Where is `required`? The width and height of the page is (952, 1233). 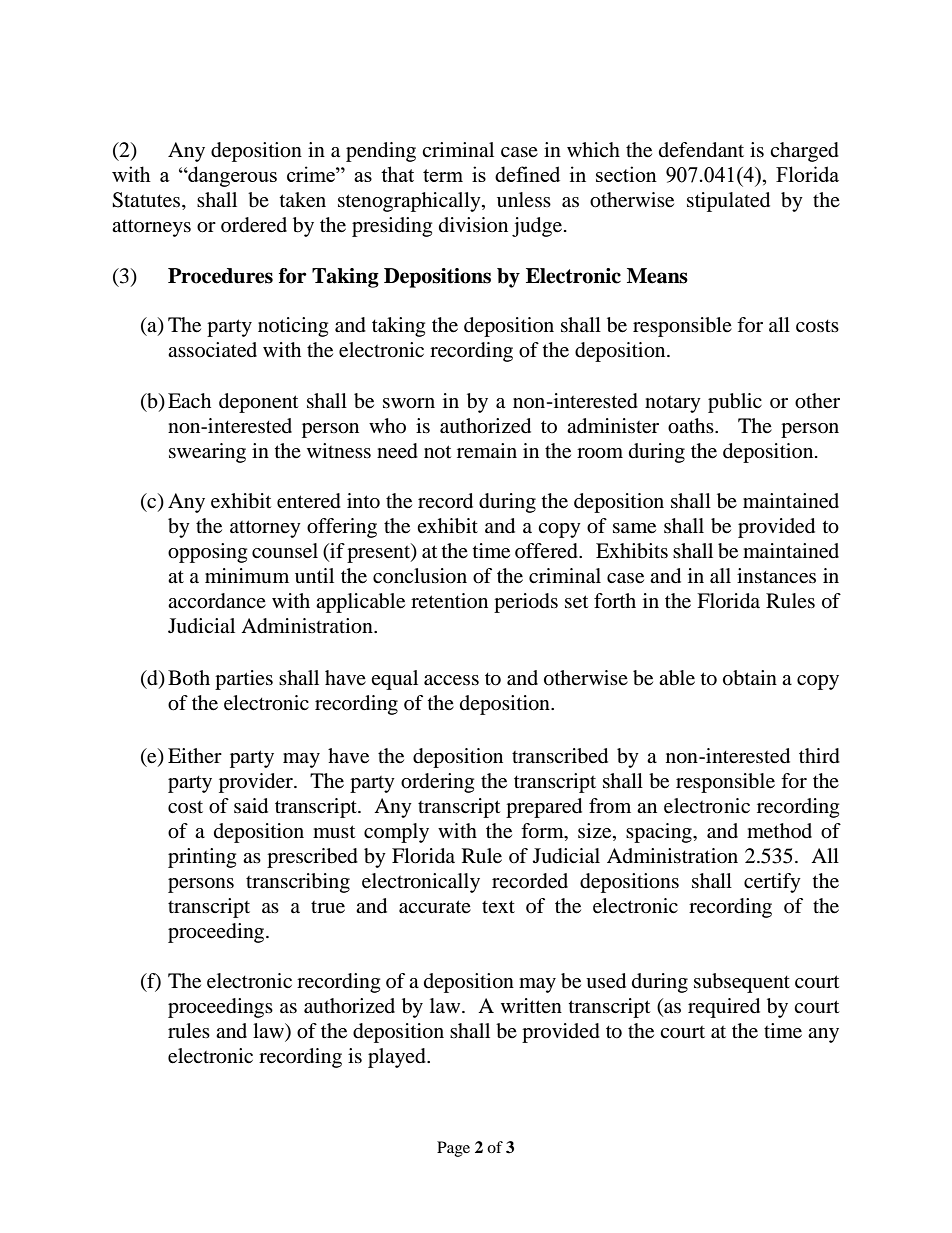
required is located at coordinates (724, 1008).
